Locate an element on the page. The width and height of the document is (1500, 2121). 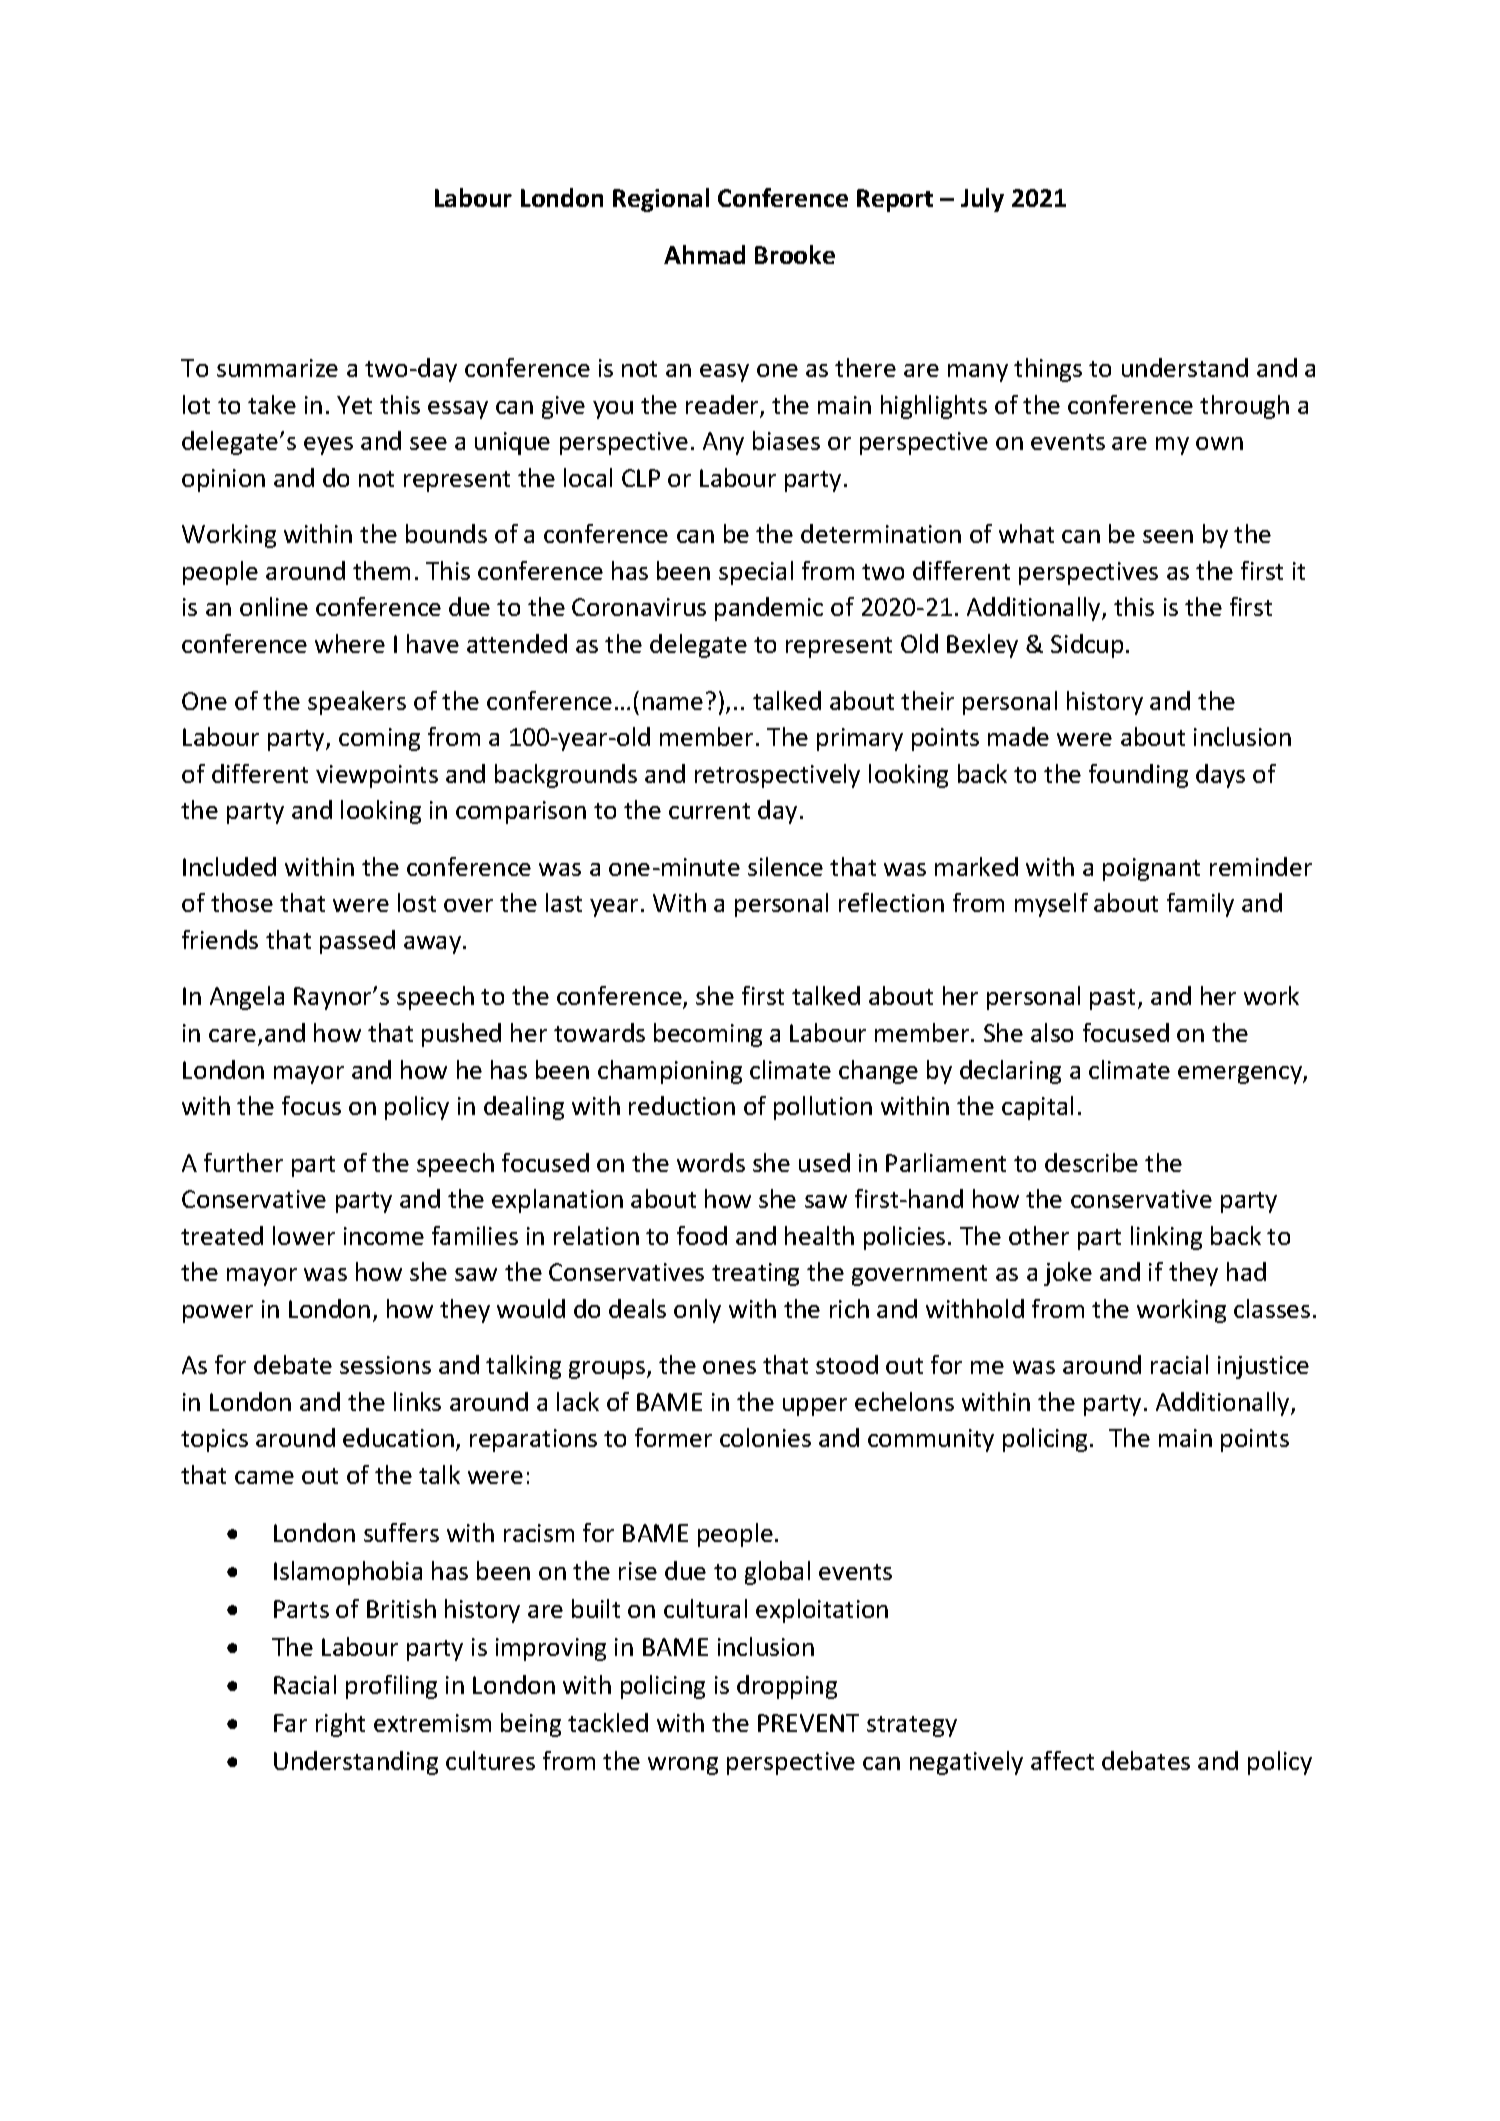
Ahmad is located at coordinates (704, 254).
